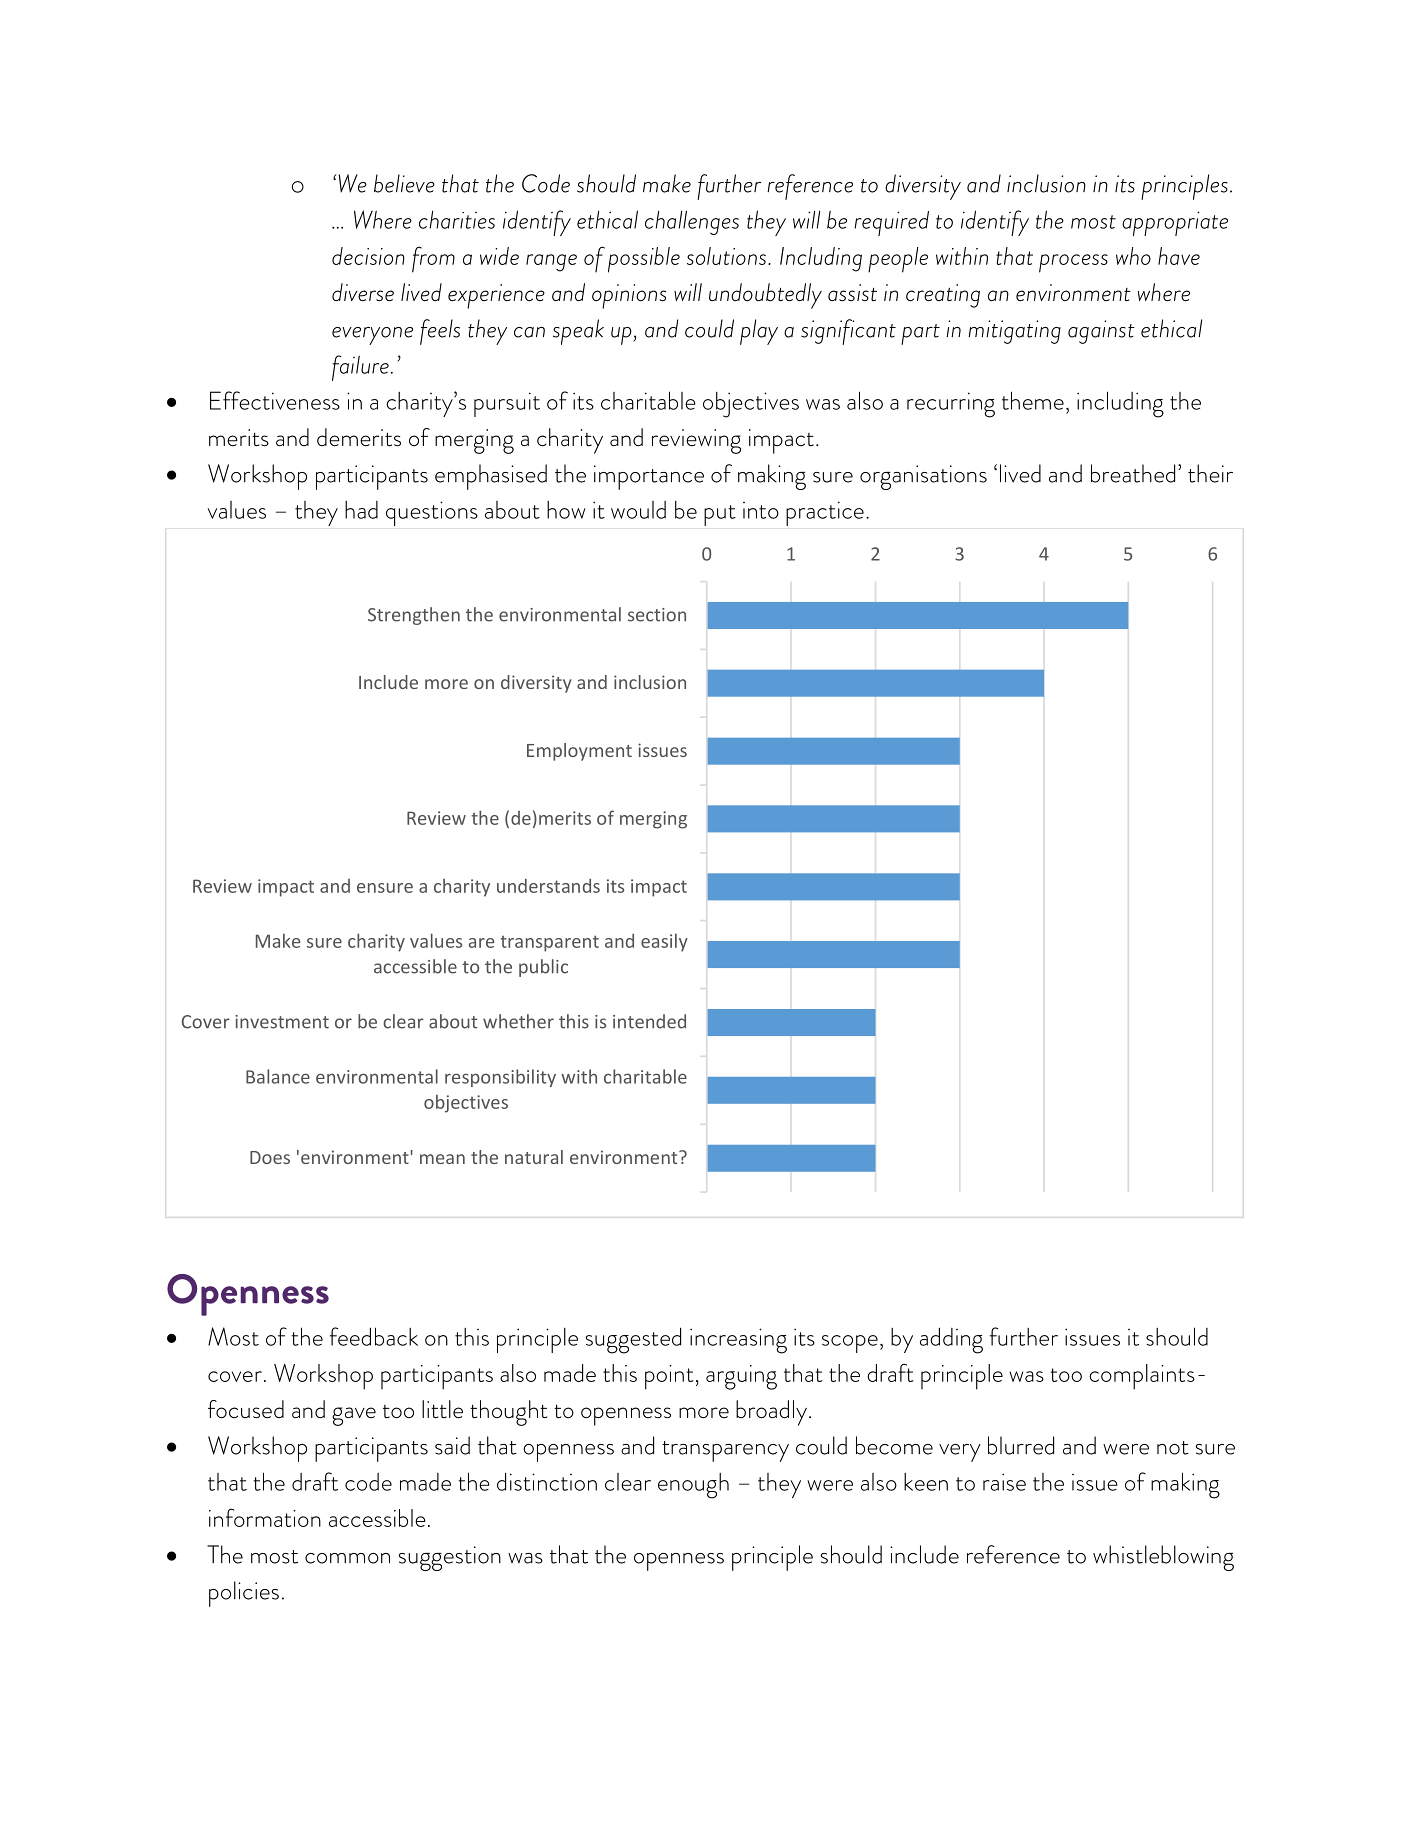 This document has width=1409, height=1824. I want to click on adding, so click(951, 1340).
